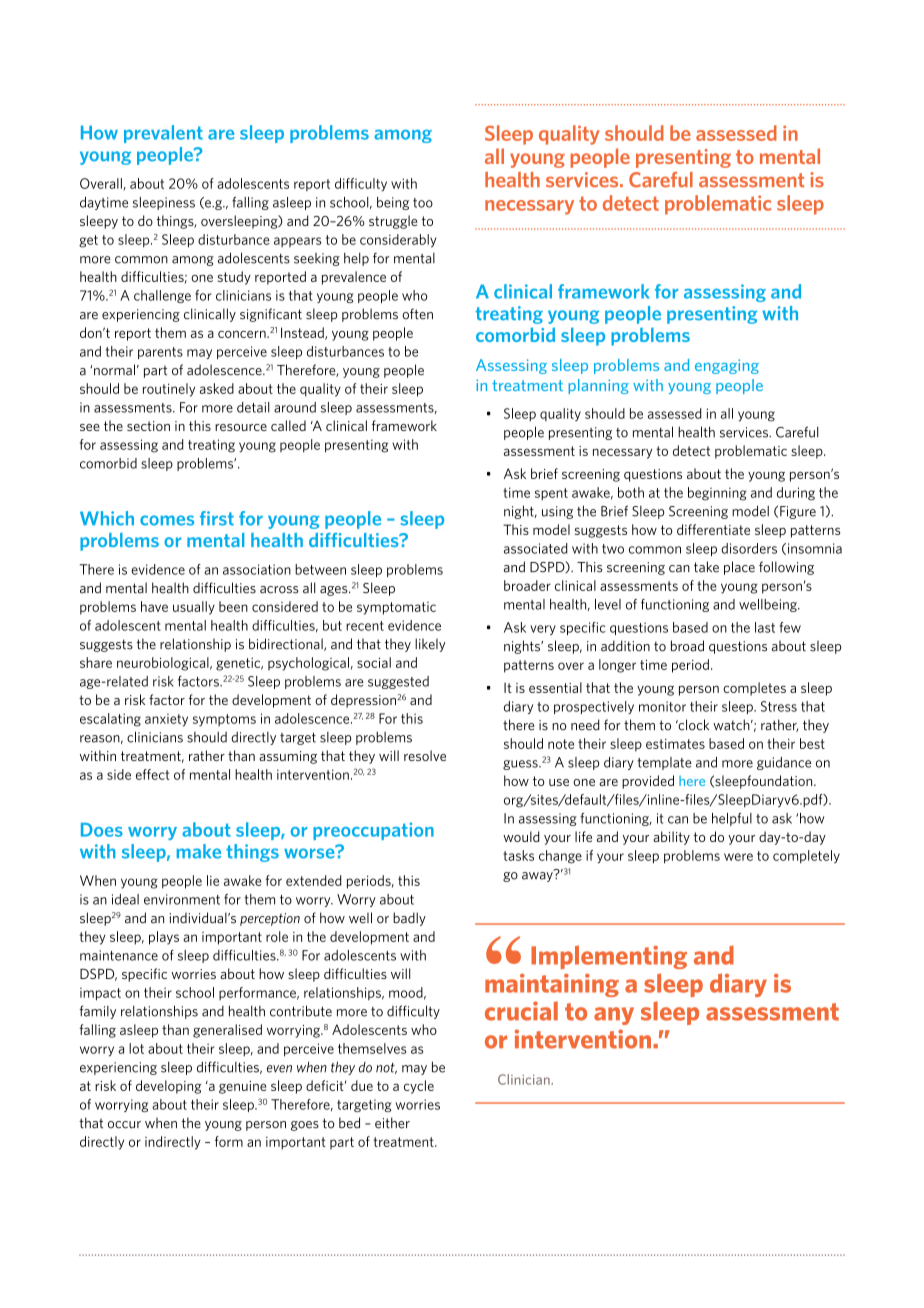  I want to click on spent, so click(551, 494).
